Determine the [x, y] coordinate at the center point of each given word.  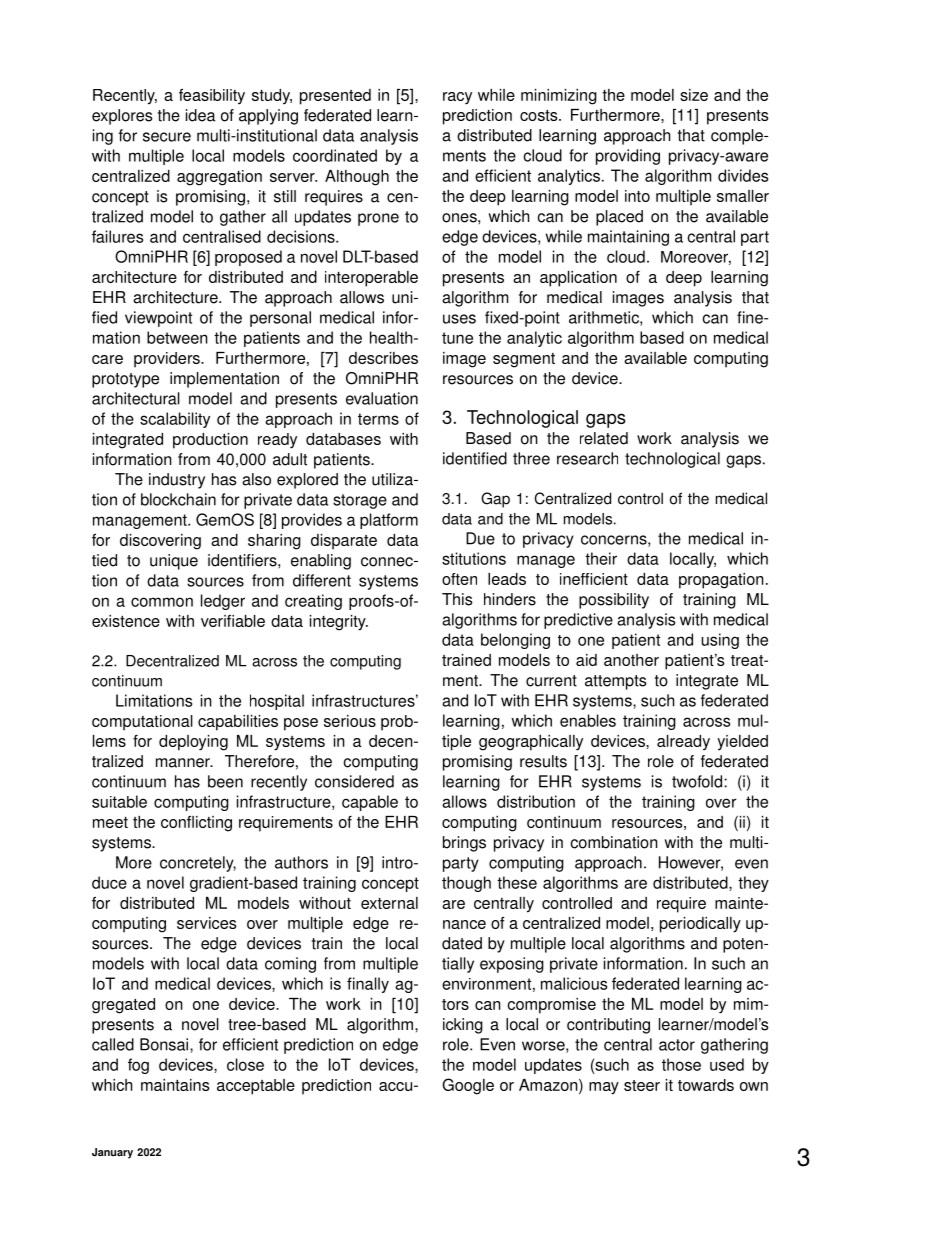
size [694, 95]
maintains [175, 1085]
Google [468, 1086]
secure [167, 137]
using [720, 641]
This [457, 599]
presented [335, 97]
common [162, 602]
